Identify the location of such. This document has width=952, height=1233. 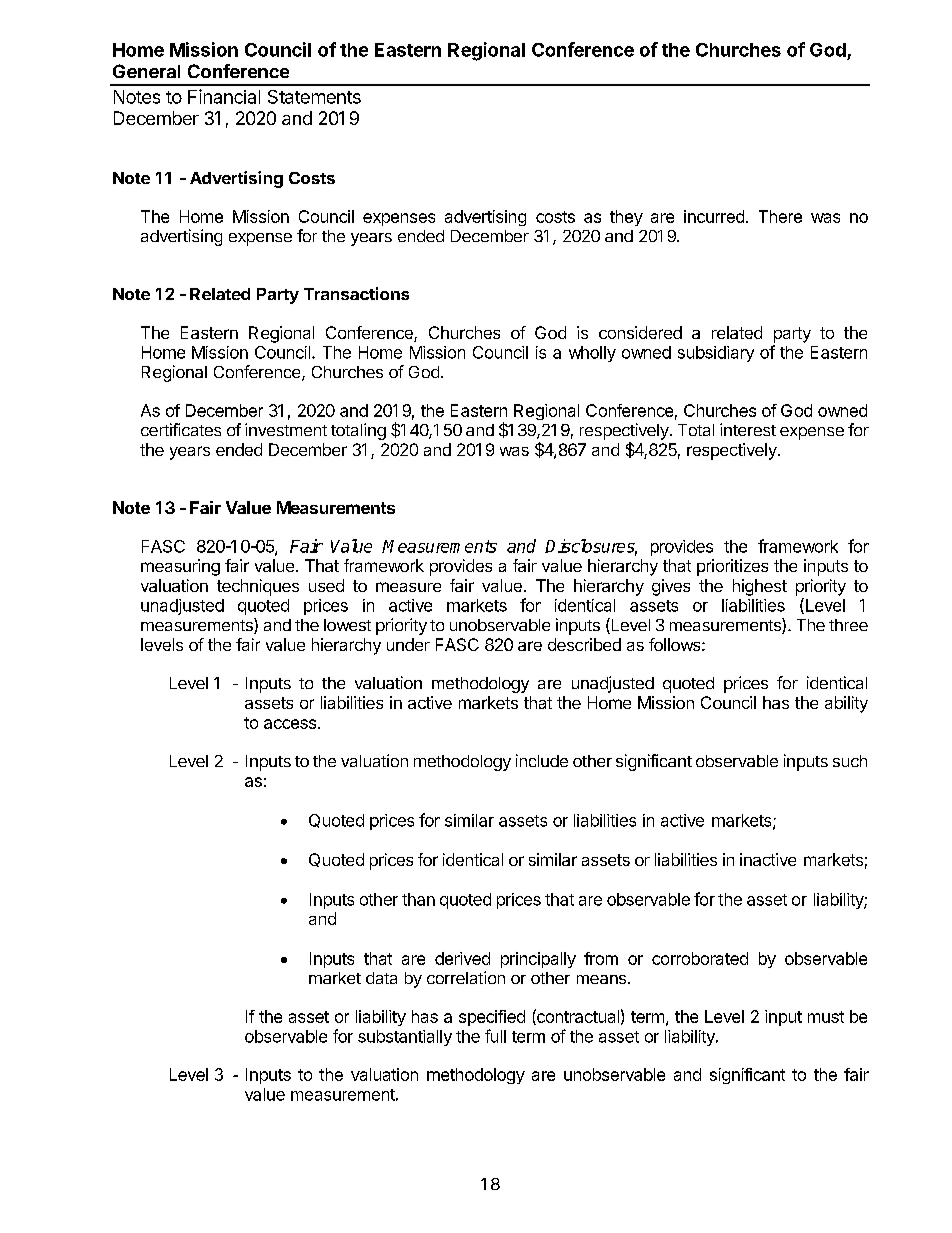
(850, 761).
